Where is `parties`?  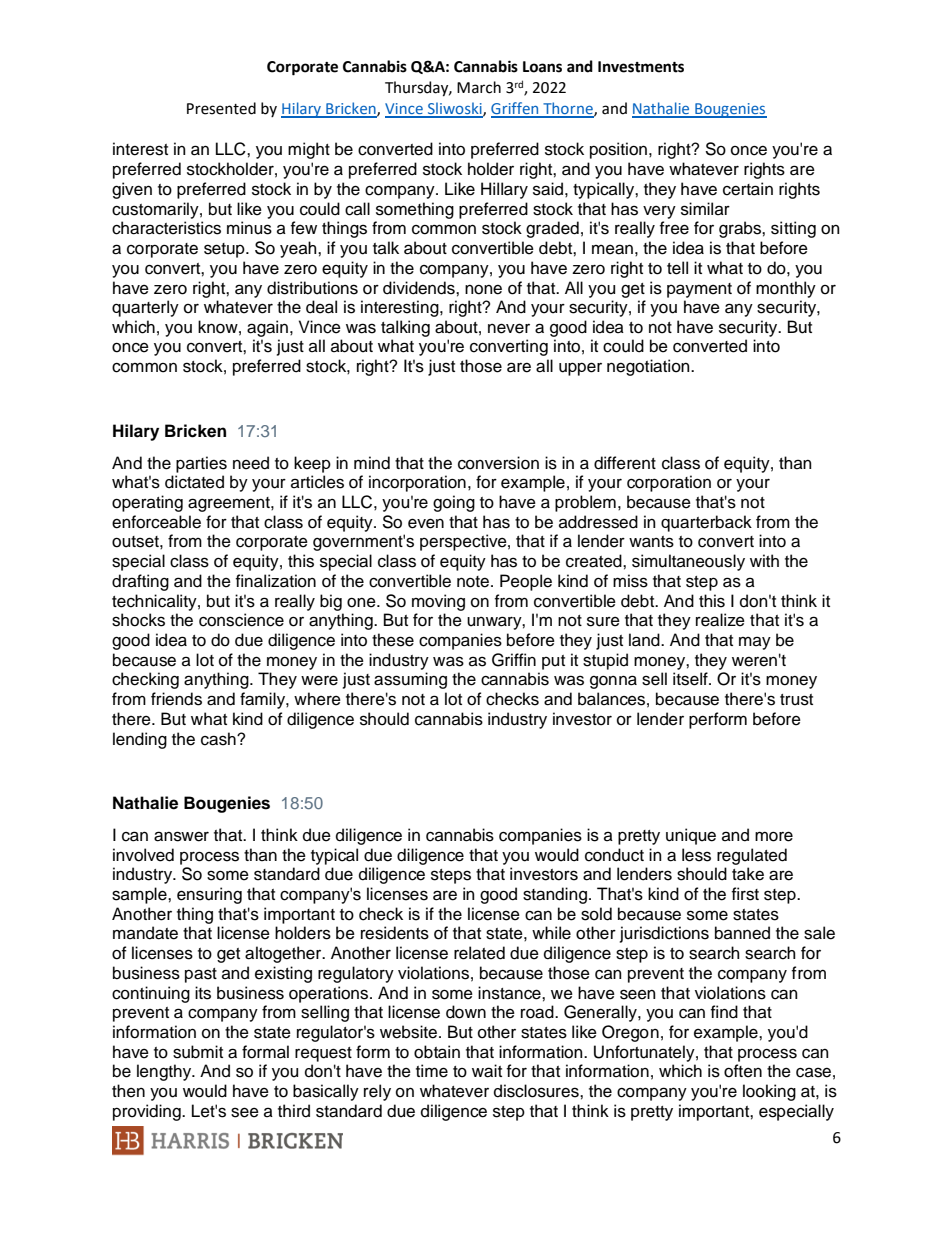
parties is located at coordinates (201, 464).
